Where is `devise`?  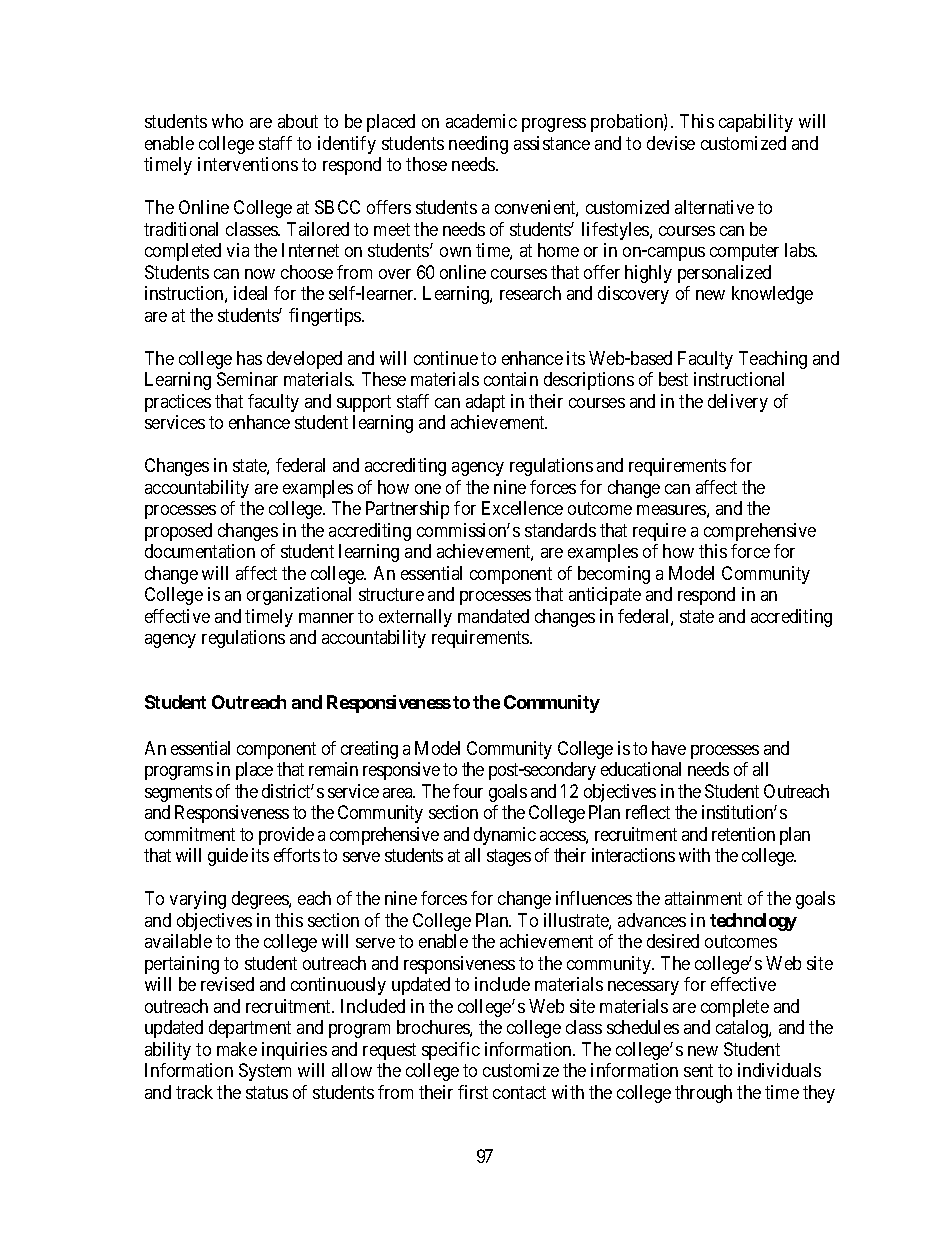
devise is located at coordinates (671, 143).
